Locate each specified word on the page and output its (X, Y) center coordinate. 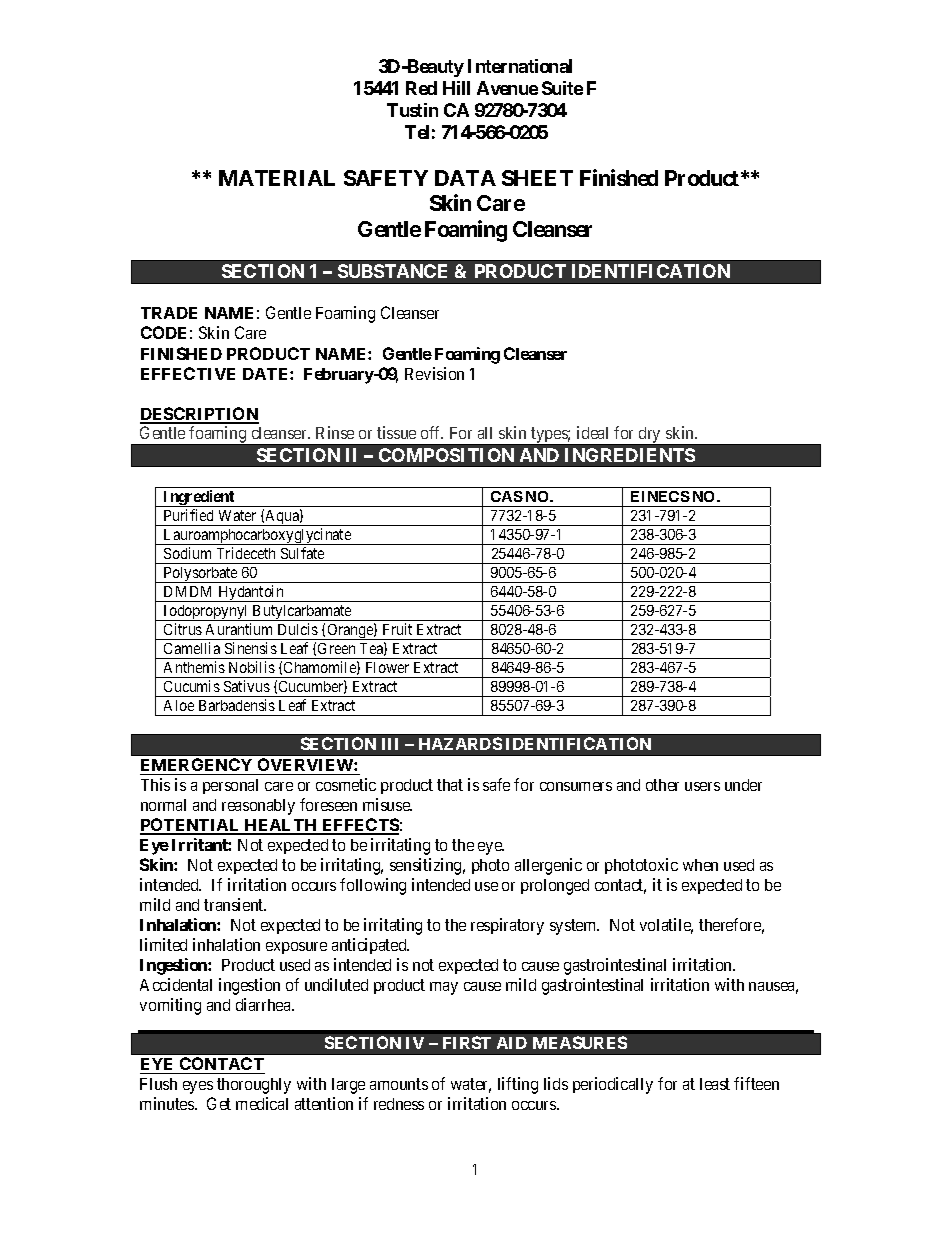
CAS (507, 496)
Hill (456, 88)
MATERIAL (277, 178)
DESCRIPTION (199, 415)
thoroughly (254, 1086)
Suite (562, 88)
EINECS (660, 496)
